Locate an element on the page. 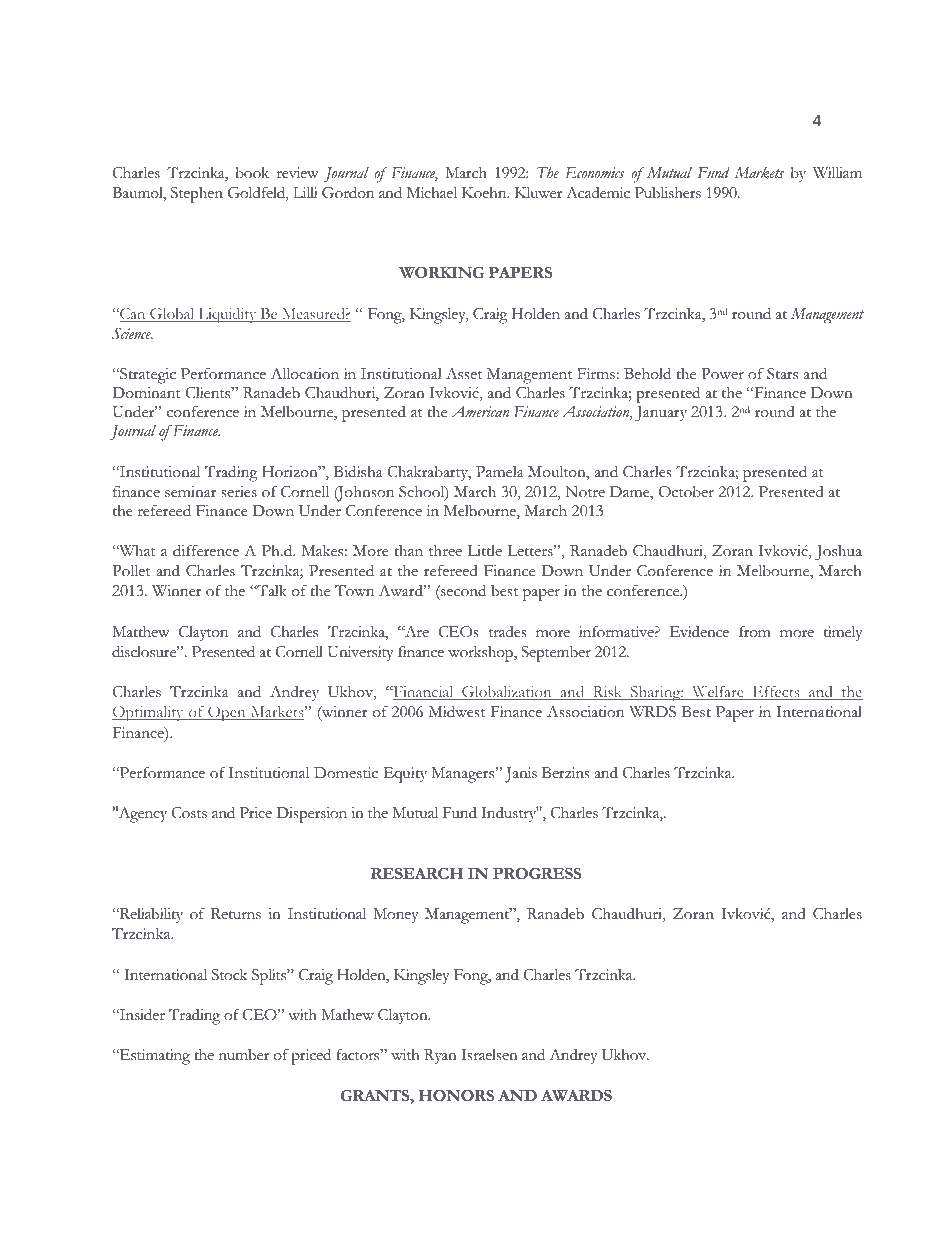 The width and height of the page is (952, 1233). number is located at coordinates (244, 1055).
